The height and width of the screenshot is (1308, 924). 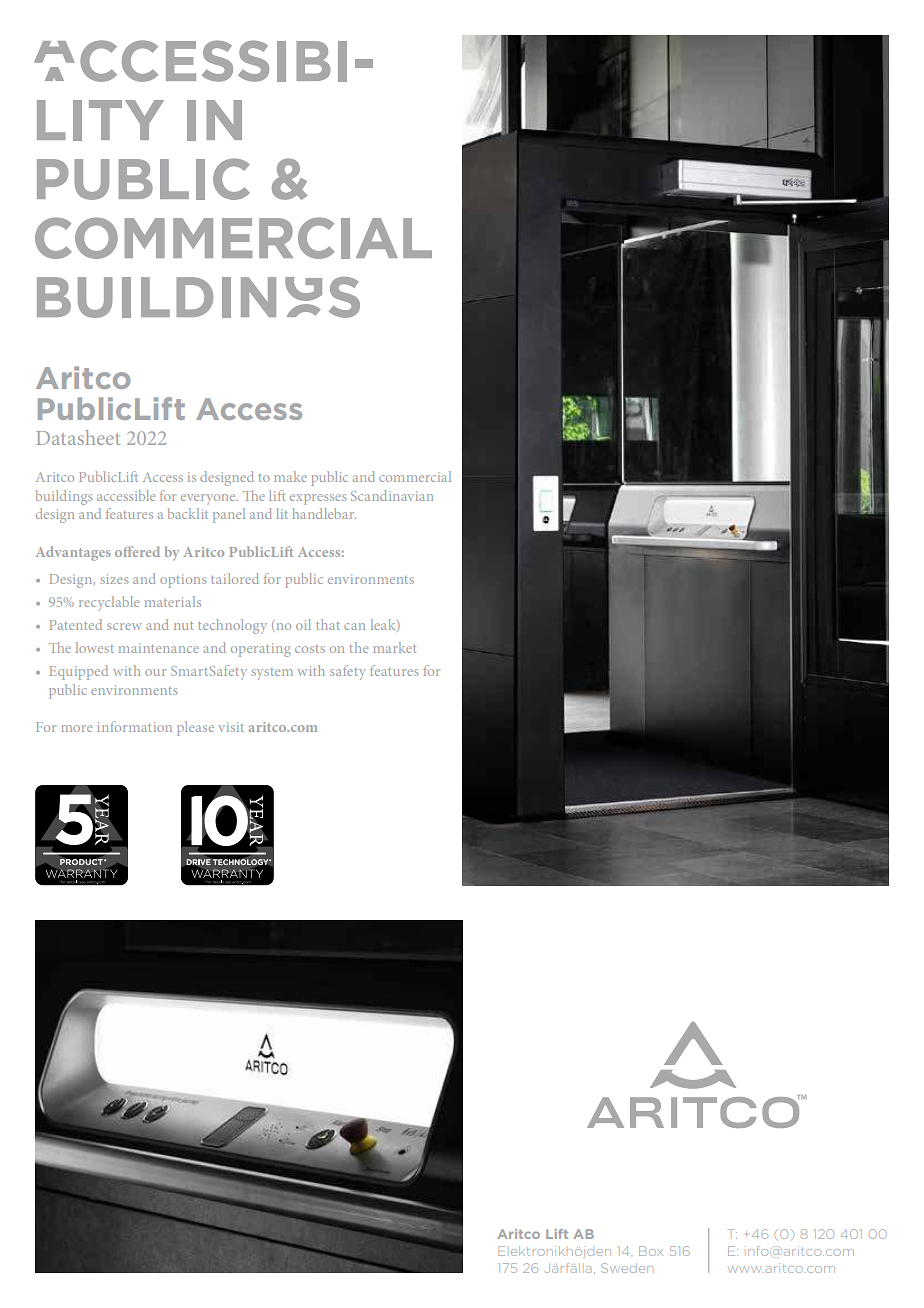 What do you see at coordinates (76, 728) in the screenshot?
I see `more` at bounding box center [76, 728].
